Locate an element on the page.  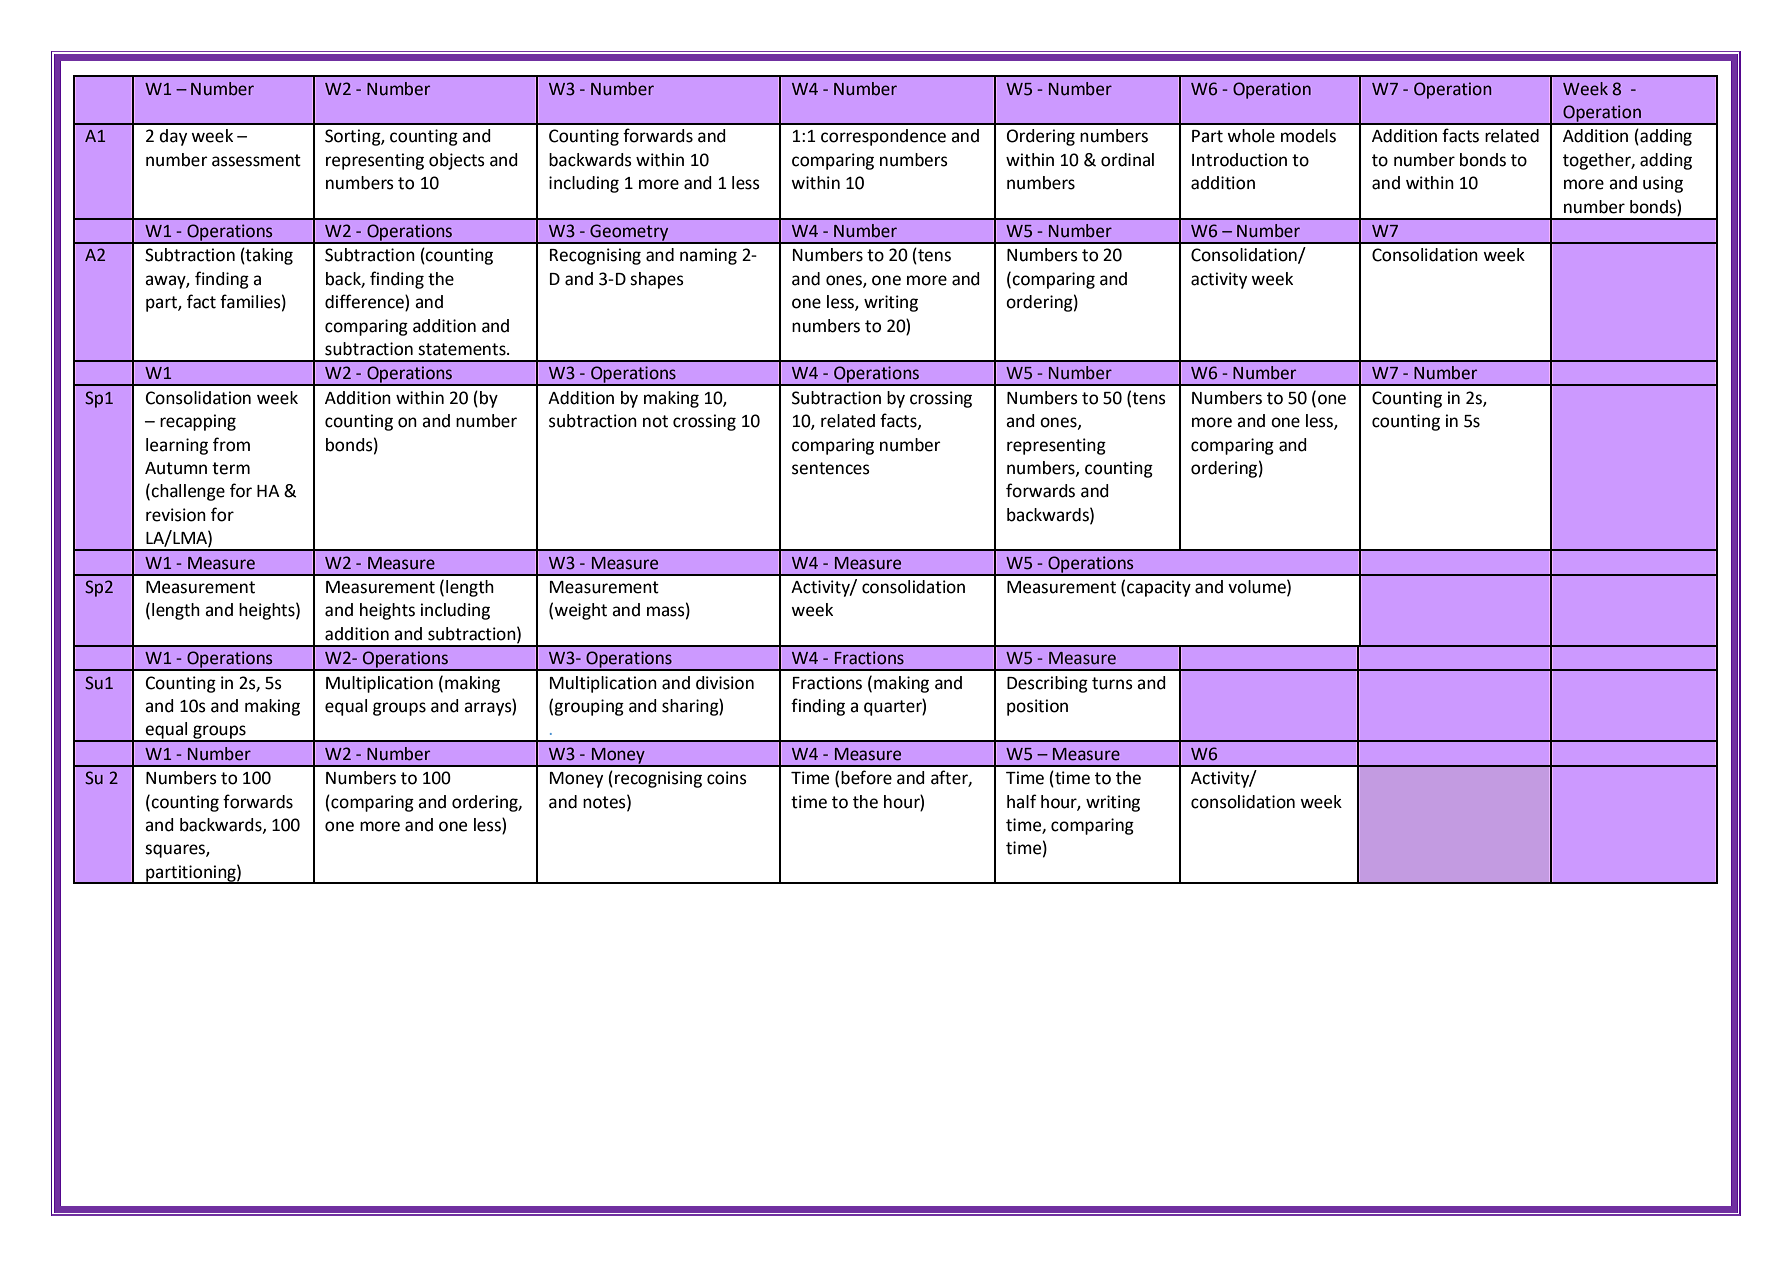
term is located at coordinates (231, 468).
